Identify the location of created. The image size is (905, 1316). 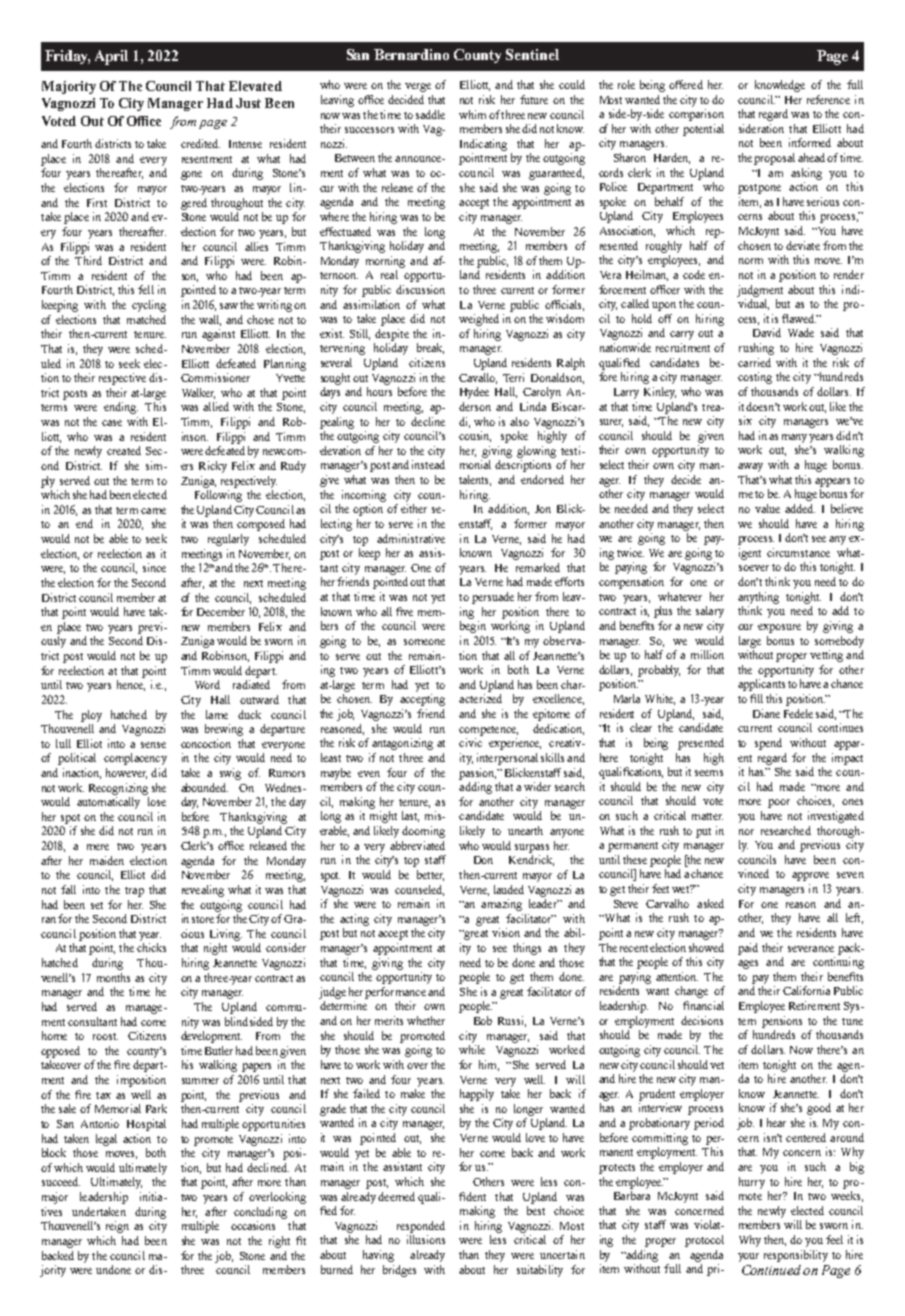
(124, 450).
